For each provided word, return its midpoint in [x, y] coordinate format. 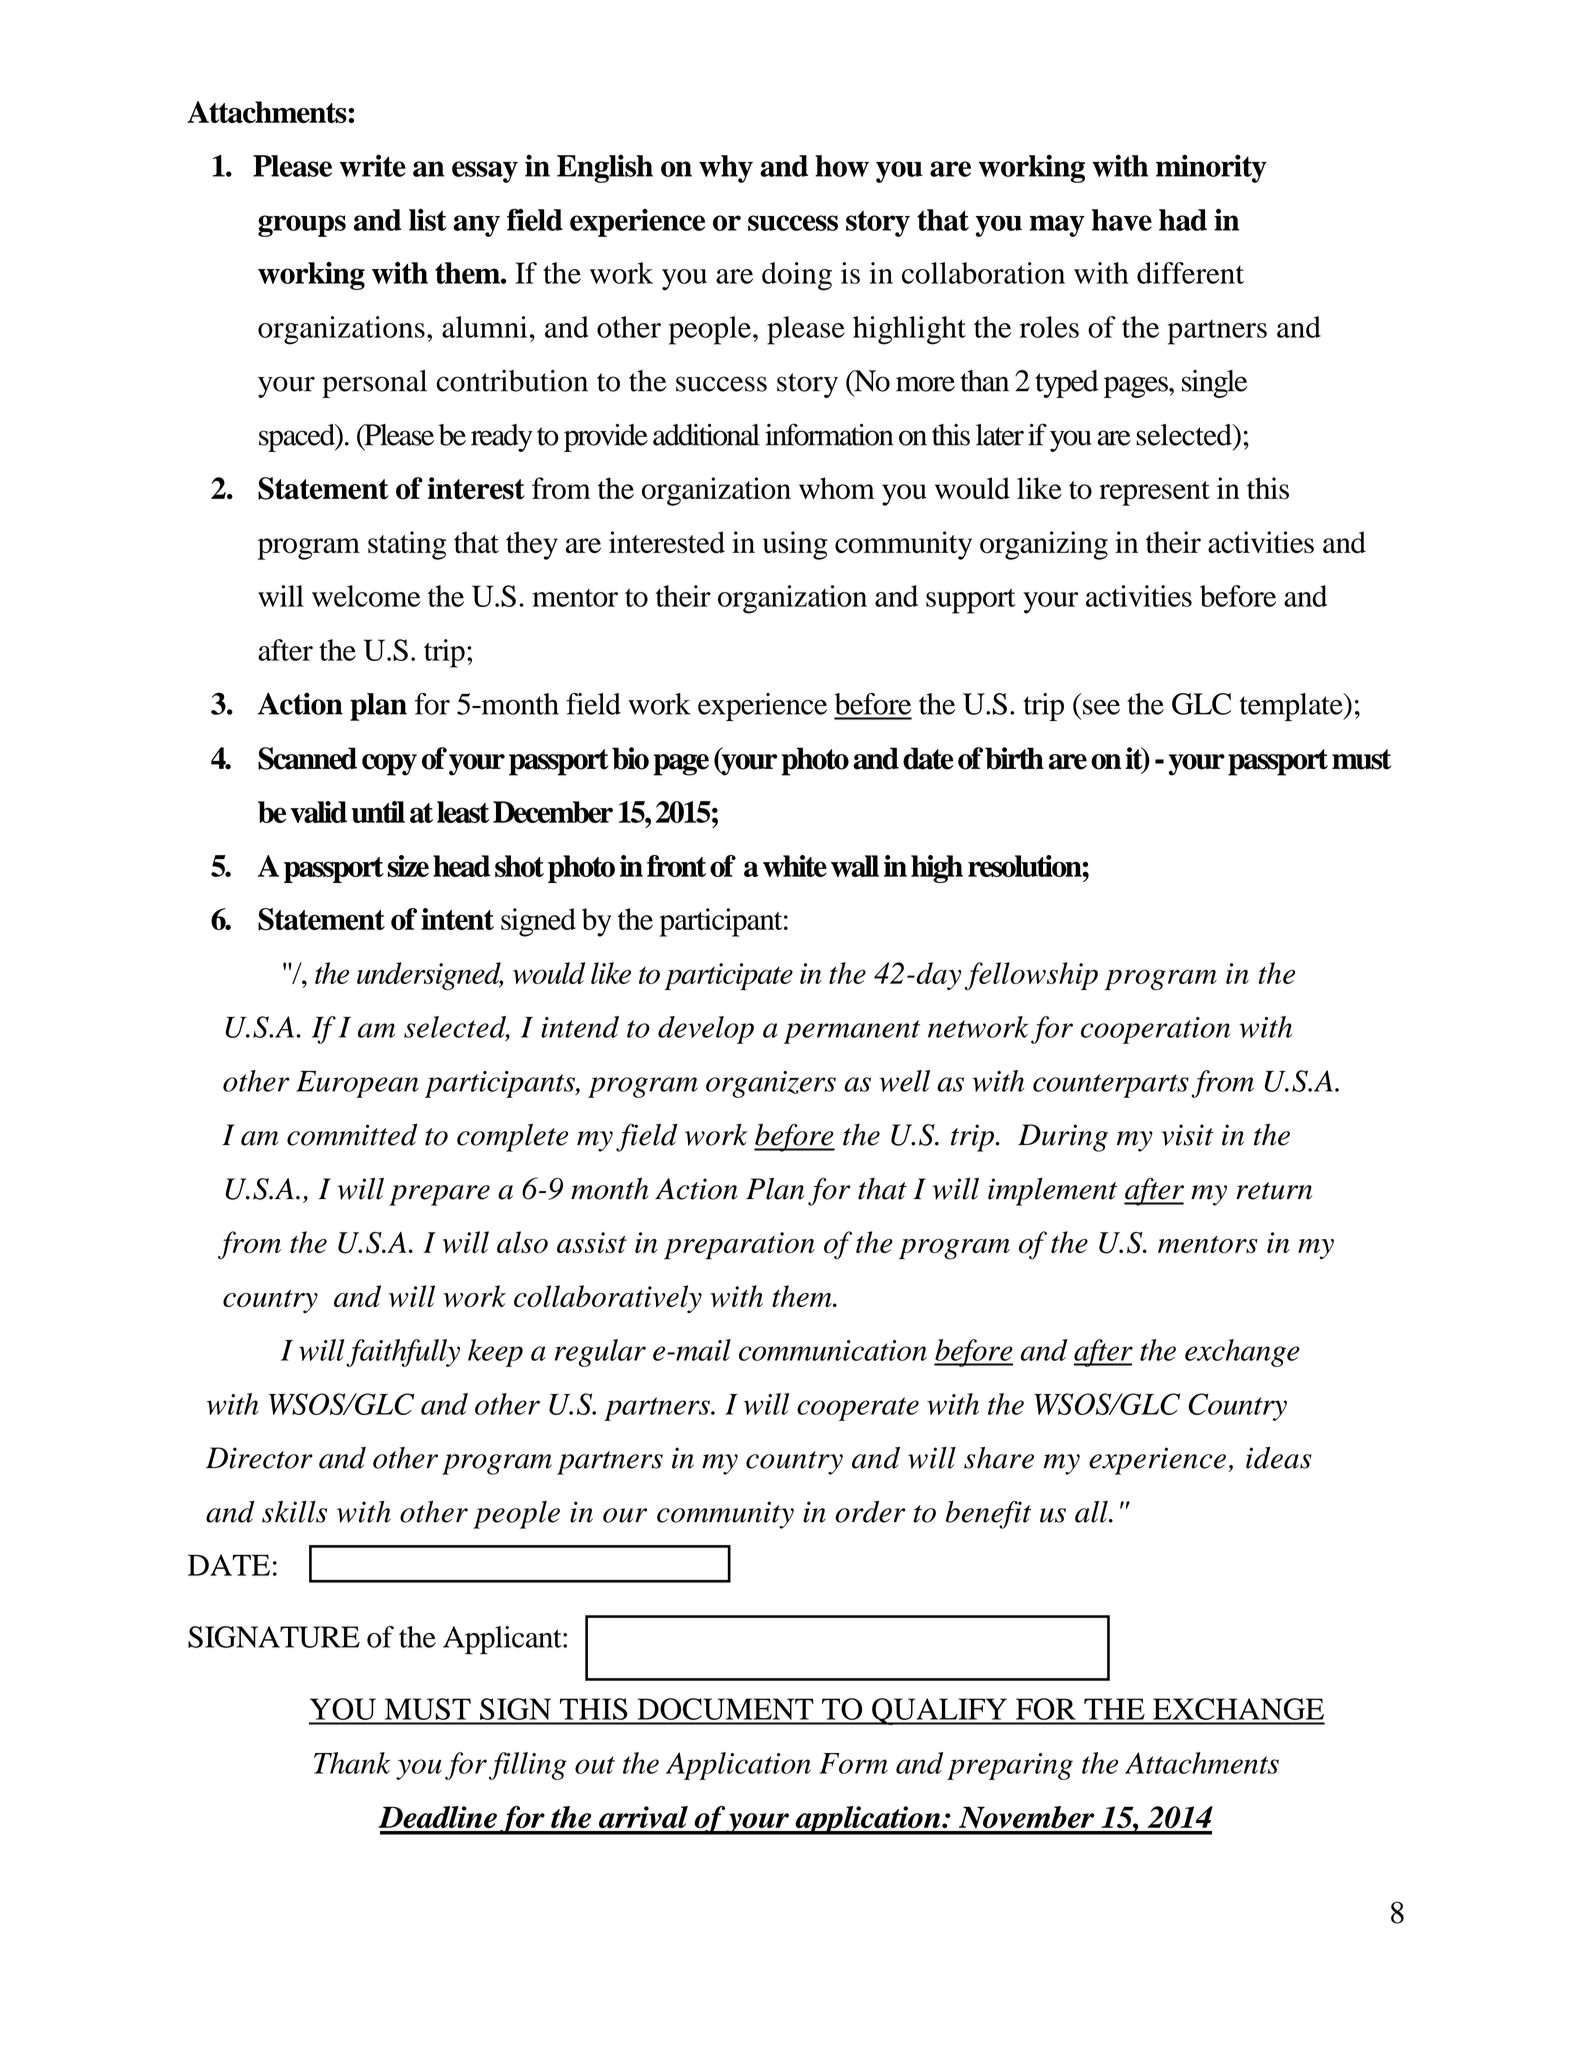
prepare [439, 1195]
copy [389, 765]
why [726, 169]
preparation [739, 1246]
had [1183, 220]
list [428, 220]
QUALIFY [939, 1711]
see [1101, 707]
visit [1187, 1135]
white [795, 866]
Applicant [503, 1640]
